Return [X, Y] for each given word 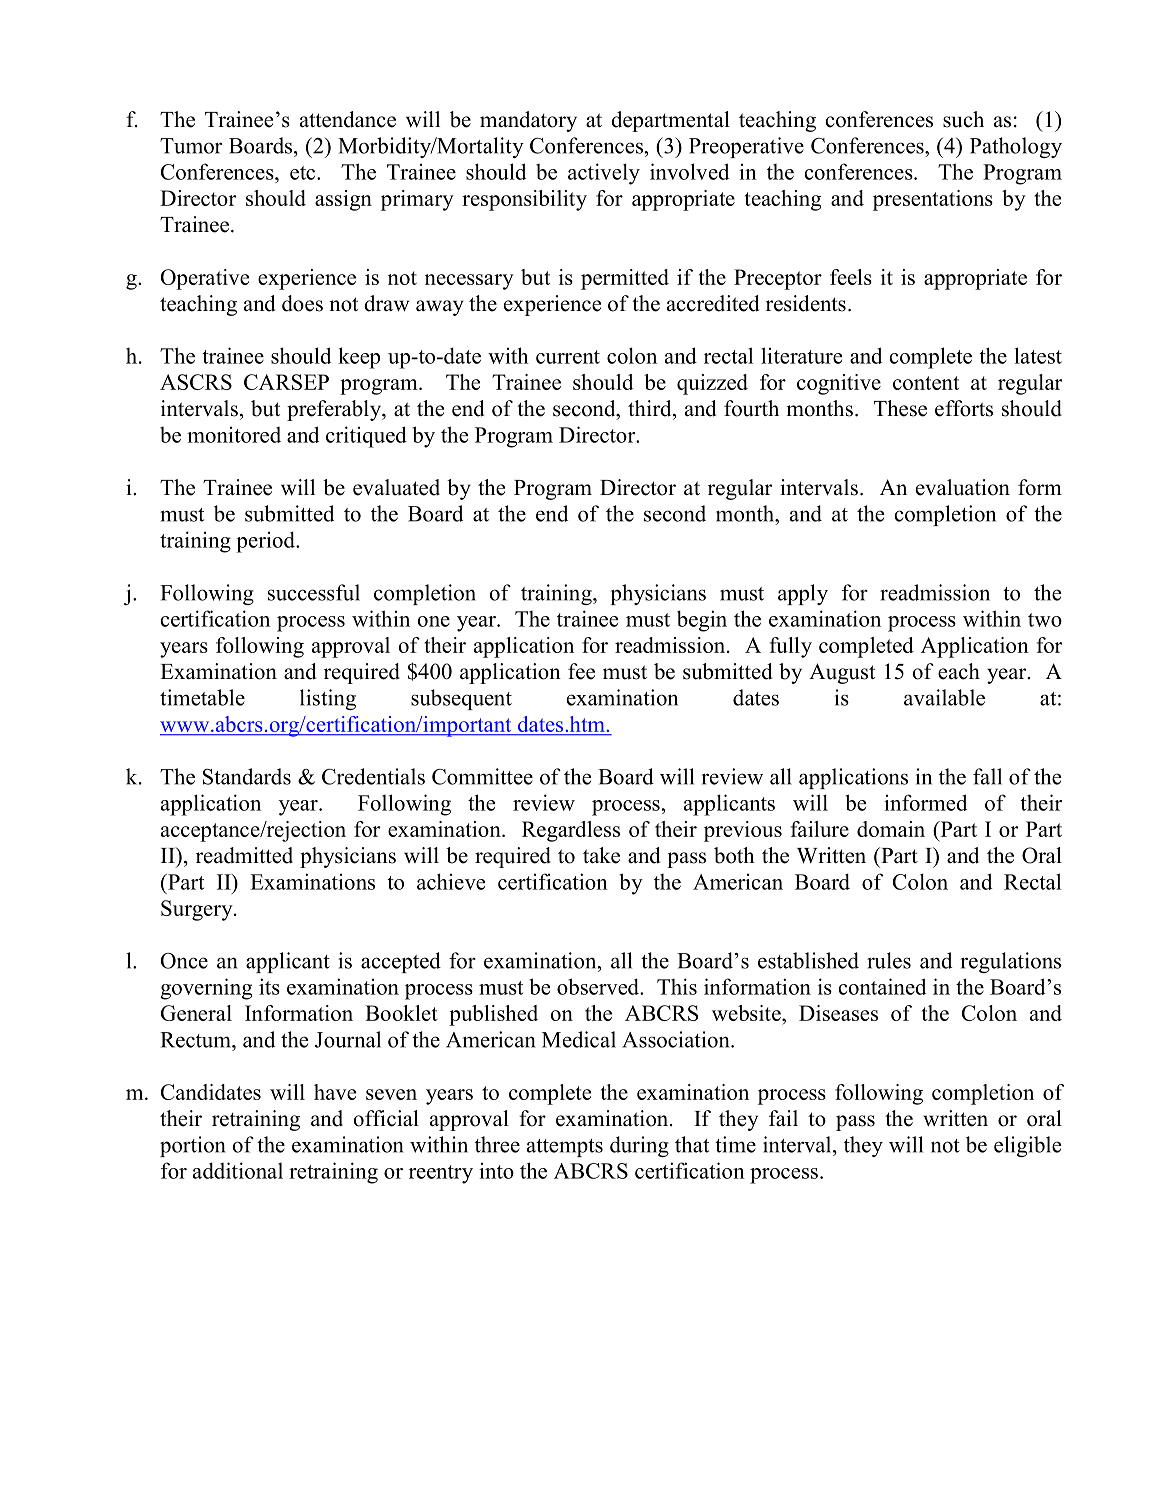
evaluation [963, 487]
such [963, 119]
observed [599, 986]
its [269, 986]
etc [304, 173]
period [266, 542]
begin [702, 621]
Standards [247, 776]
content [926, 383]
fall [987, 776]
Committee [482, 776]
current [568, 357]
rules [889, 960]
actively [604, 174]
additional [238, 1170]
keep [359, 358]
